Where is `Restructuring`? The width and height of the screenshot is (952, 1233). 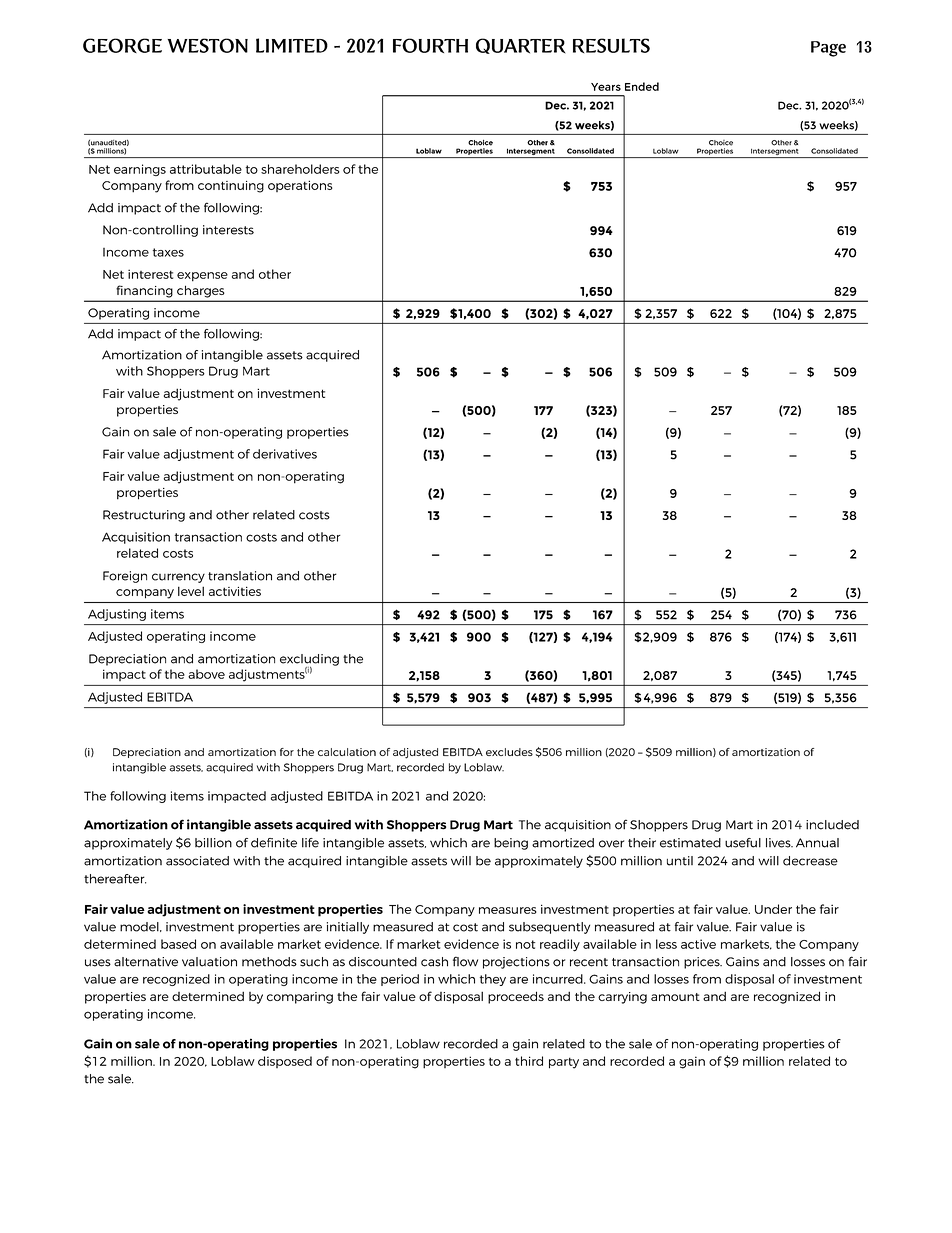
Restructuring is located at coordinates (144, 516).
